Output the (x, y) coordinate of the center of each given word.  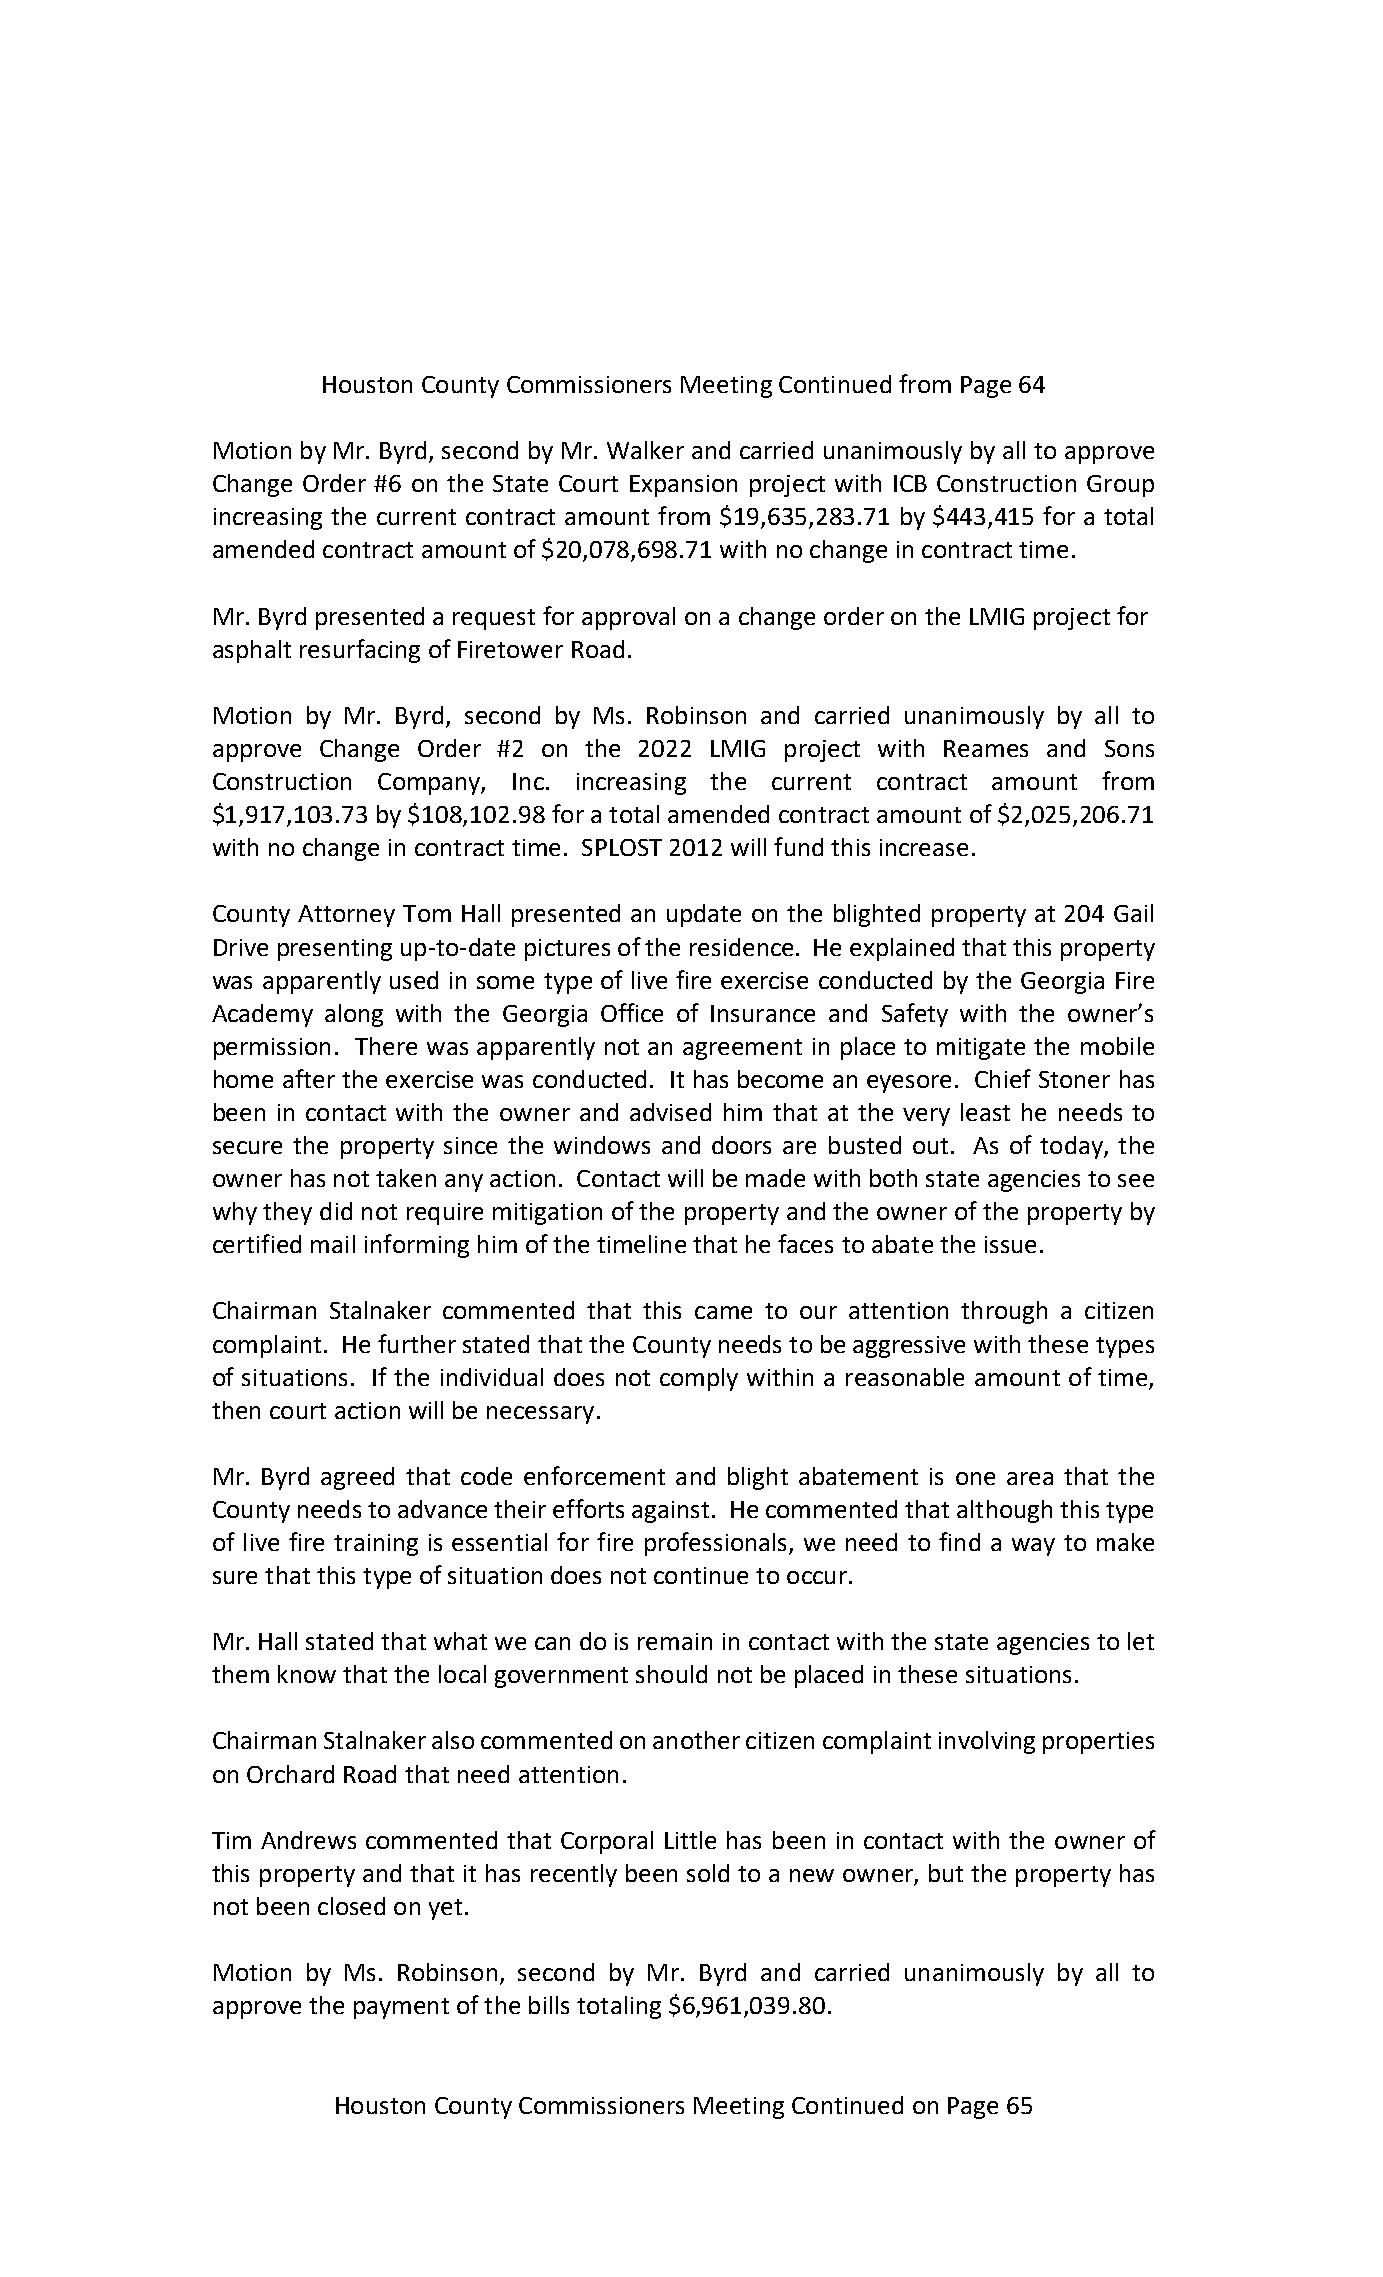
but (946, 1873)
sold (708, 1873)
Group (1120, 486)
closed (351, 1906)
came (723, 1312)
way (1033, 1547)
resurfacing (360, 651)
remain (675, 1641)
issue (1010, 1244)
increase (924, 847)
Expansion (683, 486)
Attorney (346, 916)
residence (741, 947)
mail (333, 1244)
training (376, 1545)
